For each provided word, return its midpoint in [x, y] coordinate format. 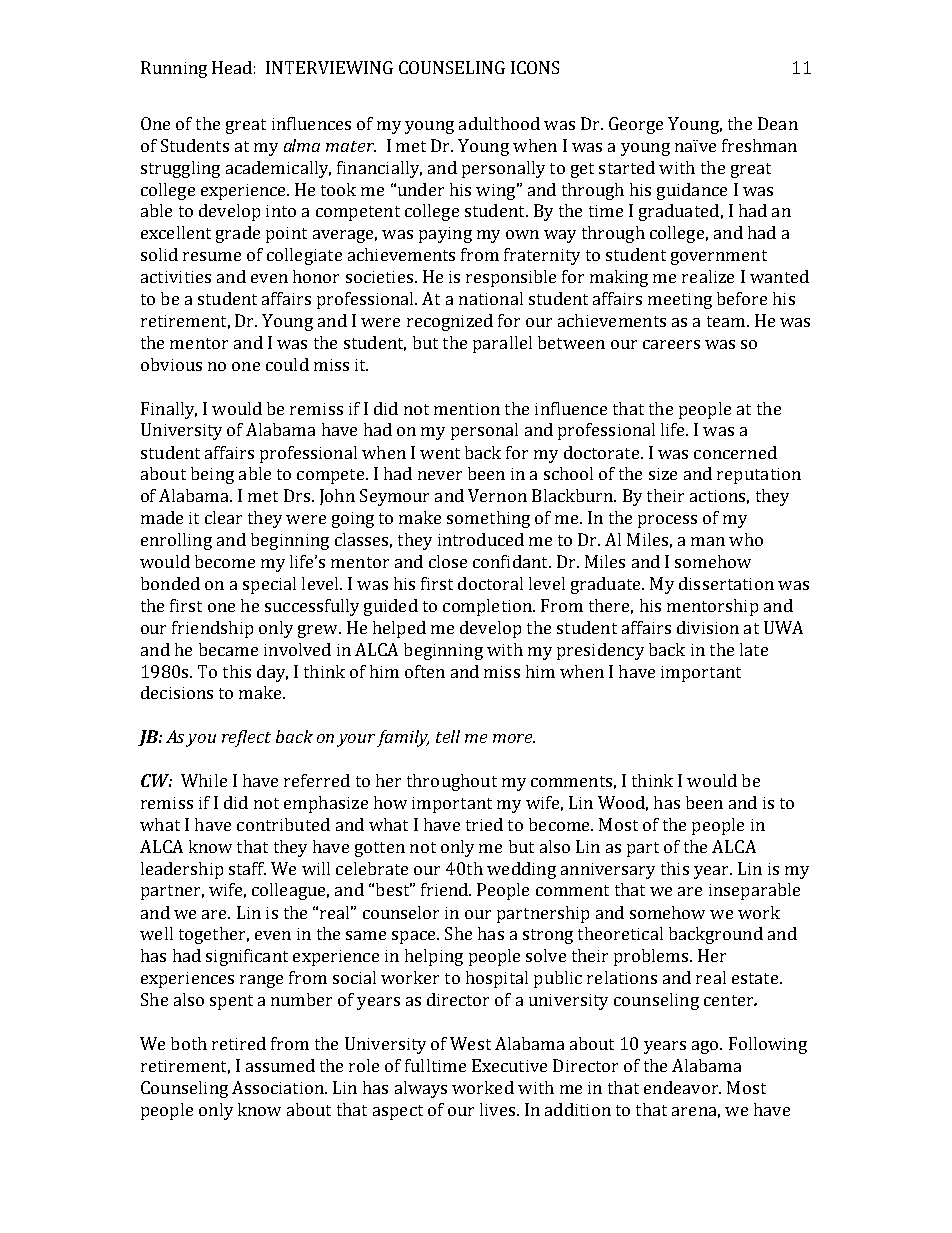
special [269, 585]
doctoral [490, 583]
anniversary [608, 871]
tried [484, 824]
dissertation [726, 583]
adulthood [499, 123]
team [727, 321]
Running [174, 69]
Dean [778, 123]
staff [247, 868]
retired [239, 1043]
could [287, 364]
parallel [502, 344]
